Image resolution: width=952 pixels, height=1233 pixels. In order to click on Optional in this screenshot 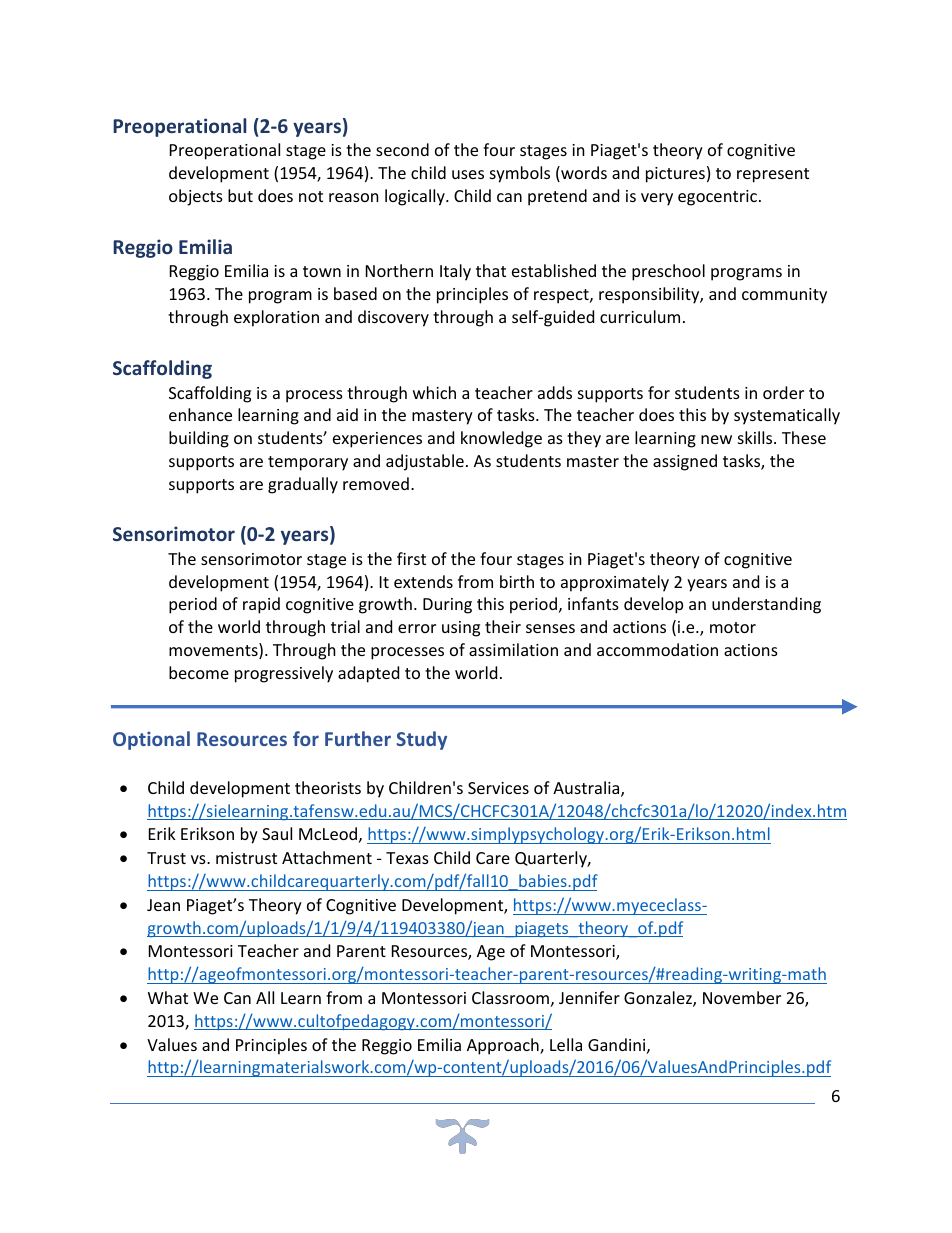, I will do `click(151, 740)`.
